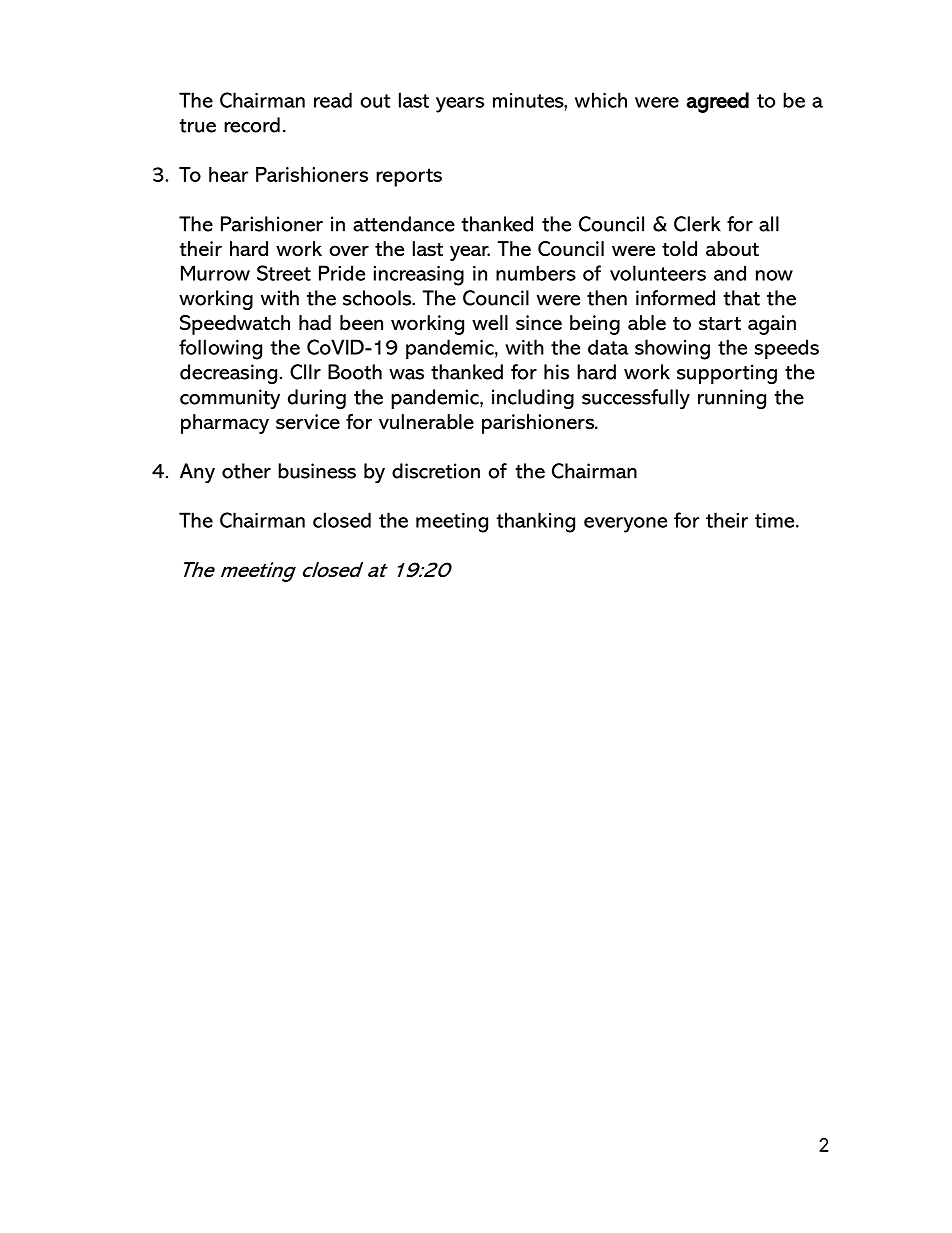  I want to click on thanking, so click(535, 522).
